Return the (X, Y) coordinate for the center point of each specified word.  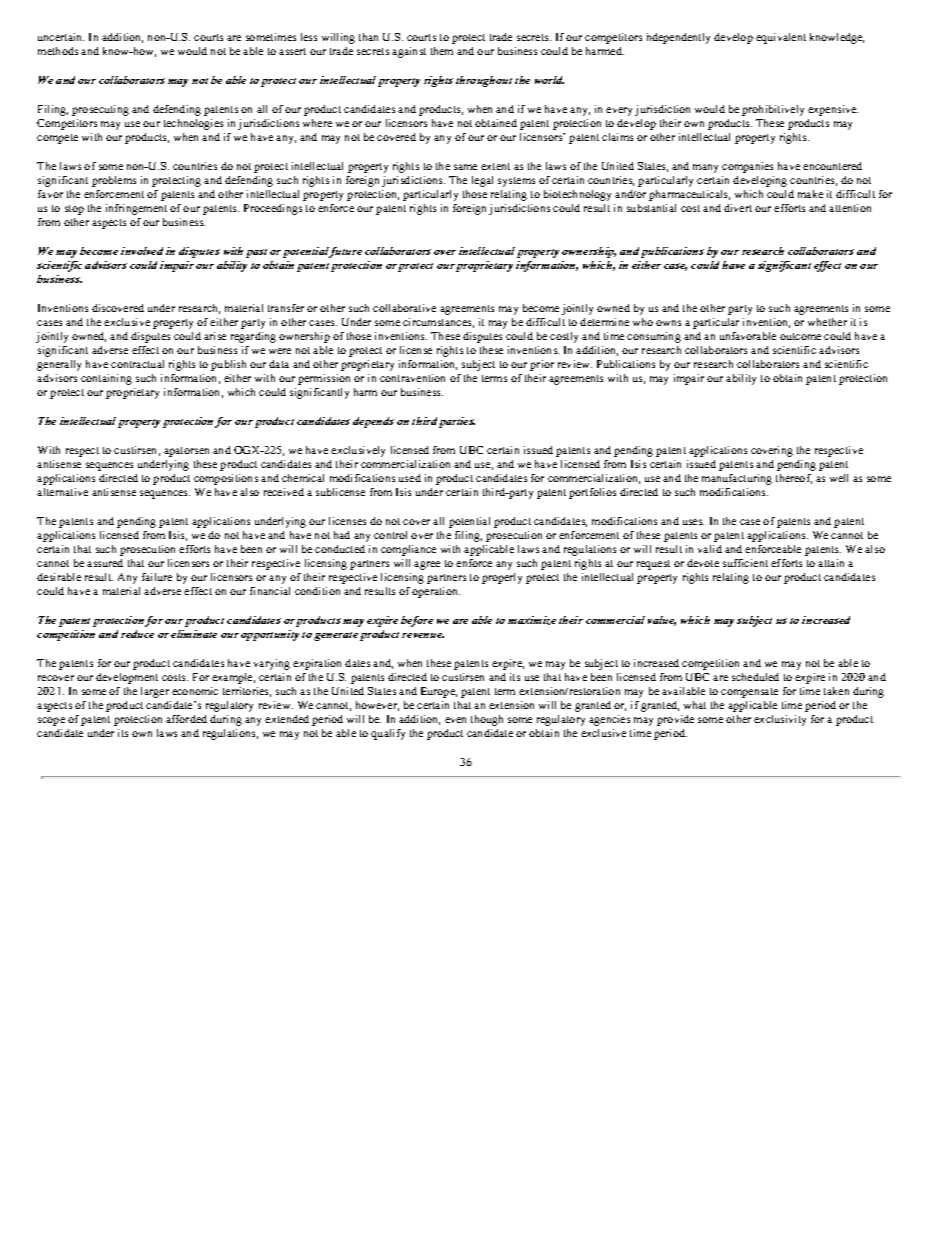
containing (106, 379)
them (442, 51)
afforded (186, 719)
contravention (412, 378)
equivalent (781, 38)
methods (58, 51)
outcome (800, 336)
